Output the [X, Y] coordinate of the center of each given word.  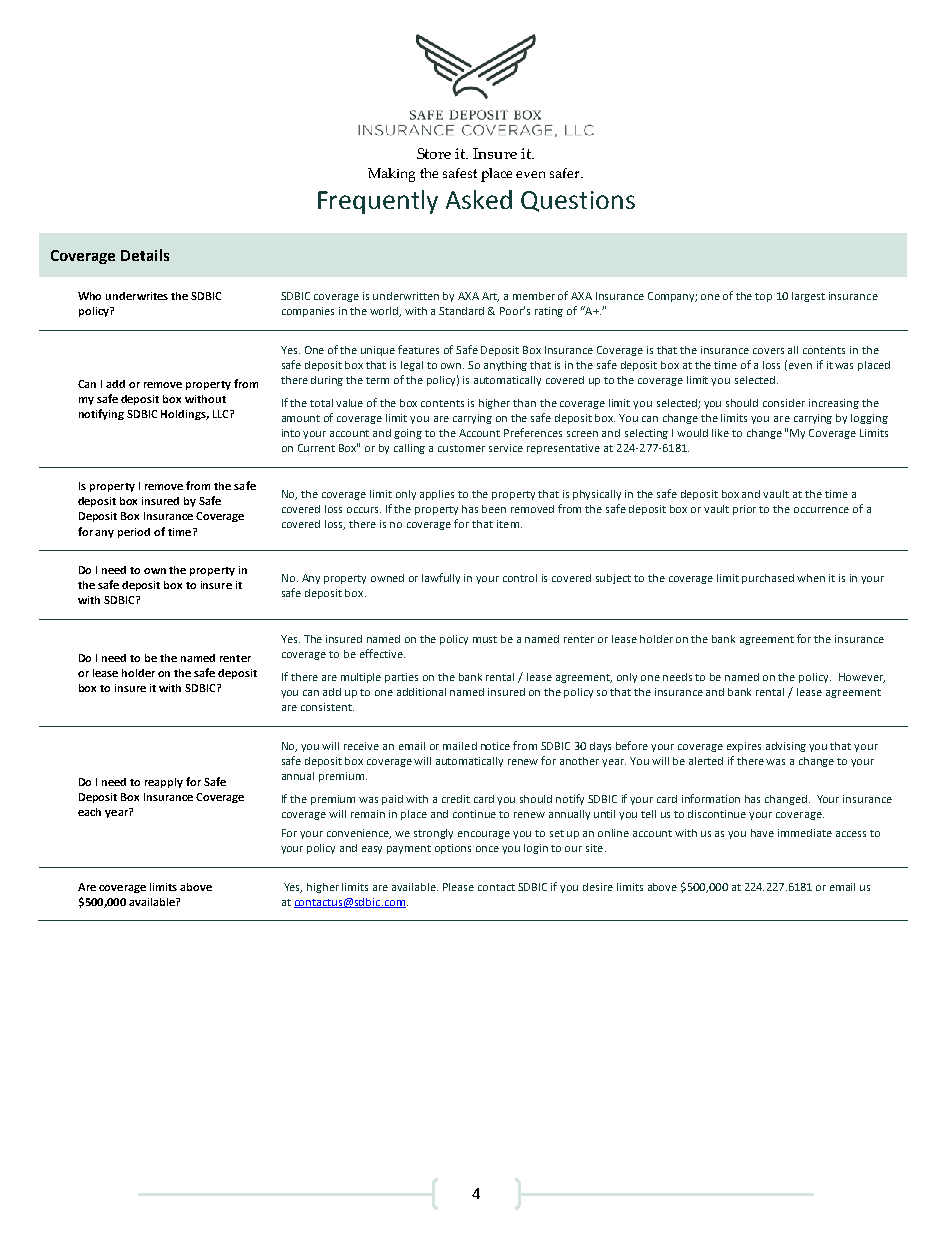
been [494, 509]
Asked [479, 199]
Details [145, 255]
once [487, 849]
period [134, 533]
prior [744, 510]
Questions [578, 201]
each [89, 812]
